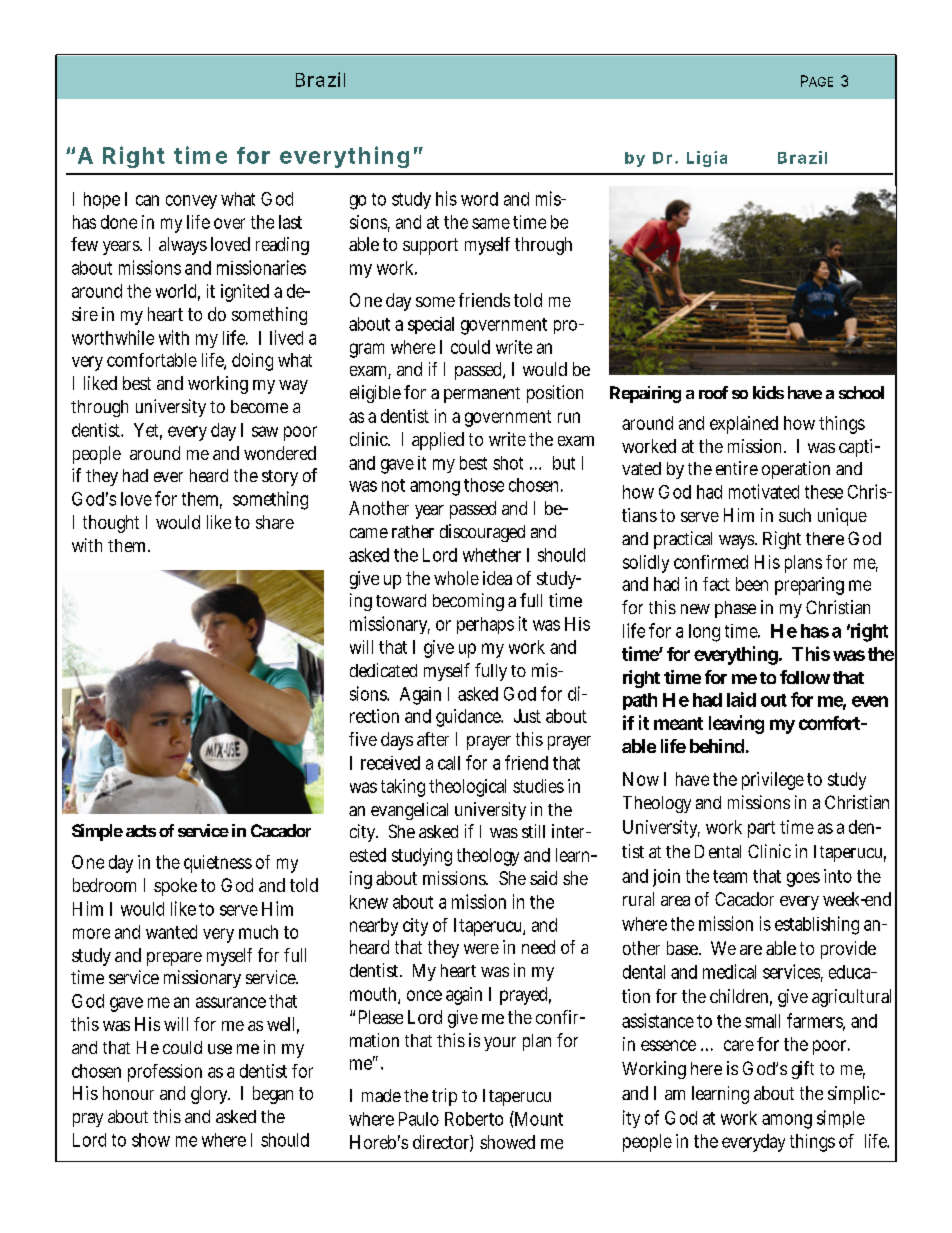 Image resolution: width=952 pixels, height=1233 pixels. What do you see at coordinates (191, 202) in the document?
I see `convey` at bounding box center [191, 202].
